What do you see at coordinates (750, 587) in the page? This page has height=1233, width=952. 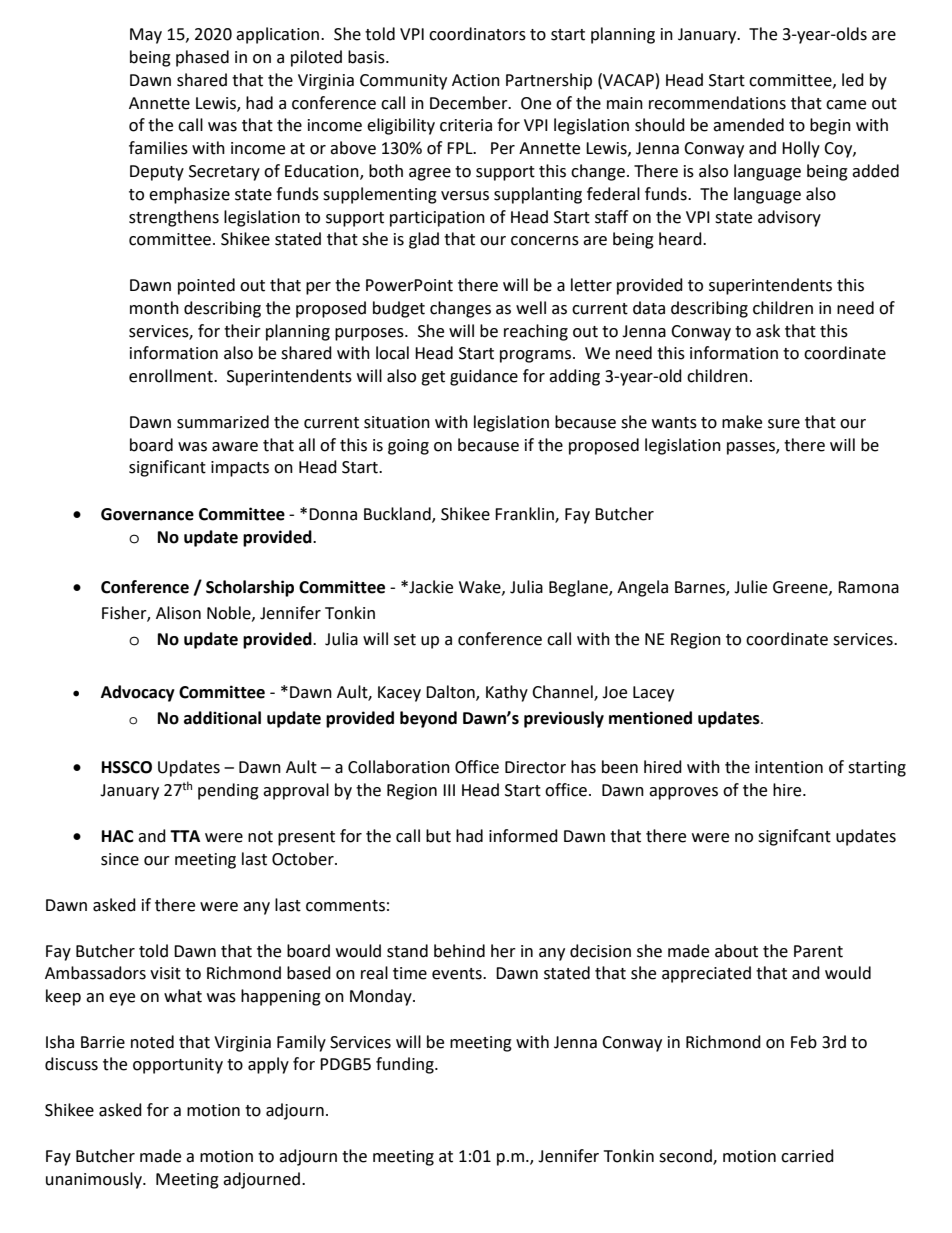 I see `Julie` at bounding box center [750, 587].
